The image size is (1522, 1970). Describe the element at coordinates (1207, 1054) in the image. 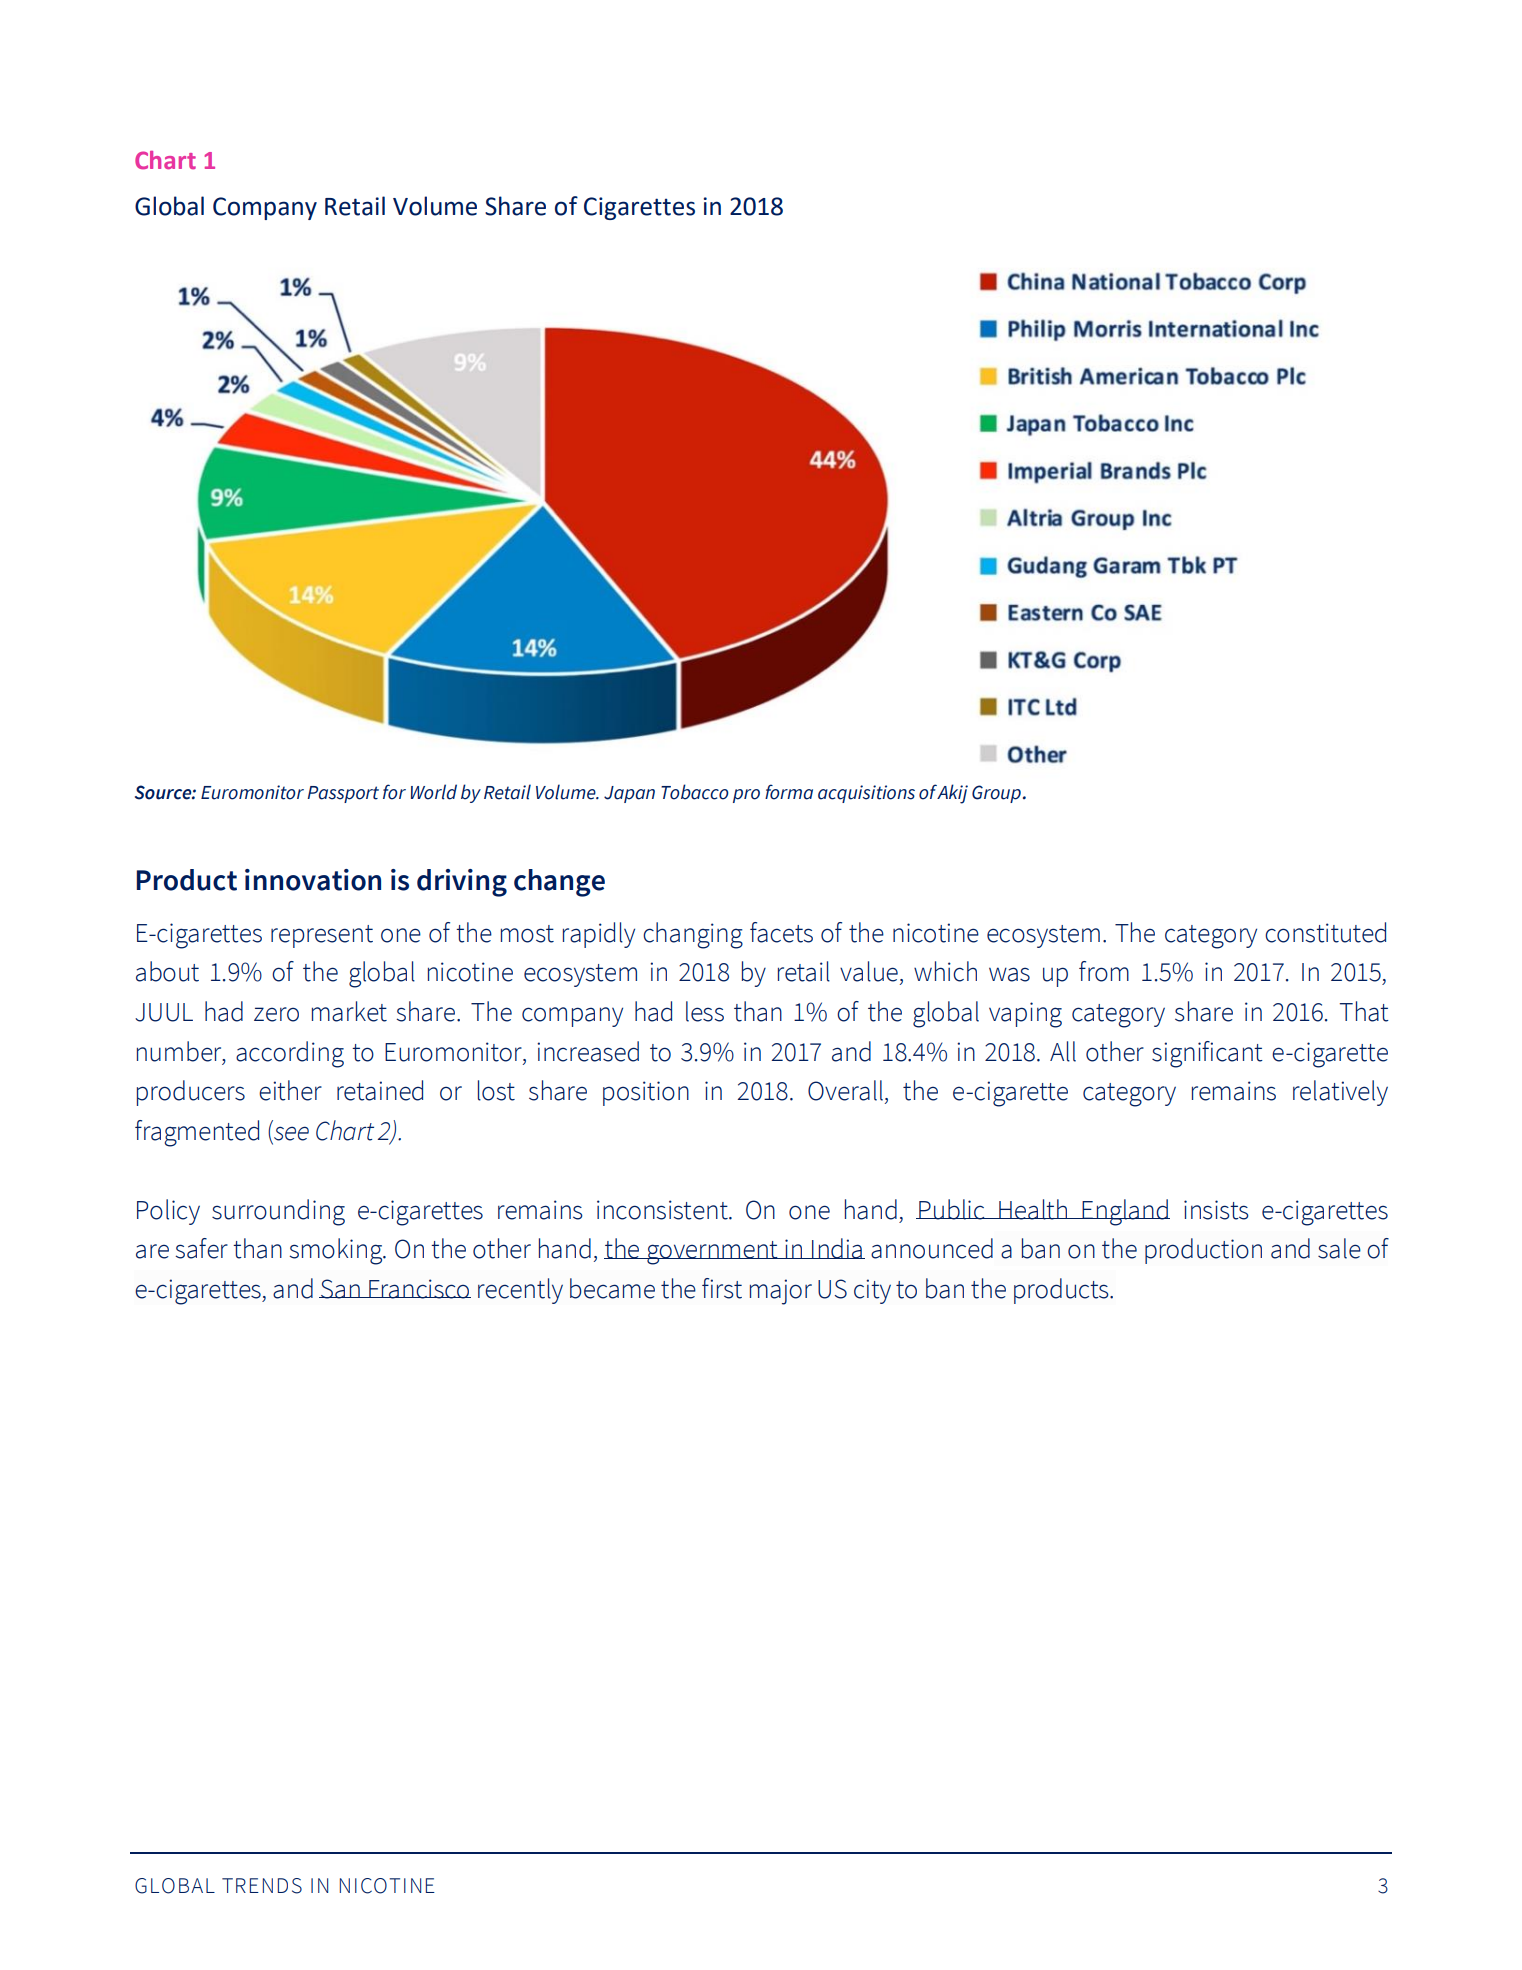

I see `significant` at that location.
